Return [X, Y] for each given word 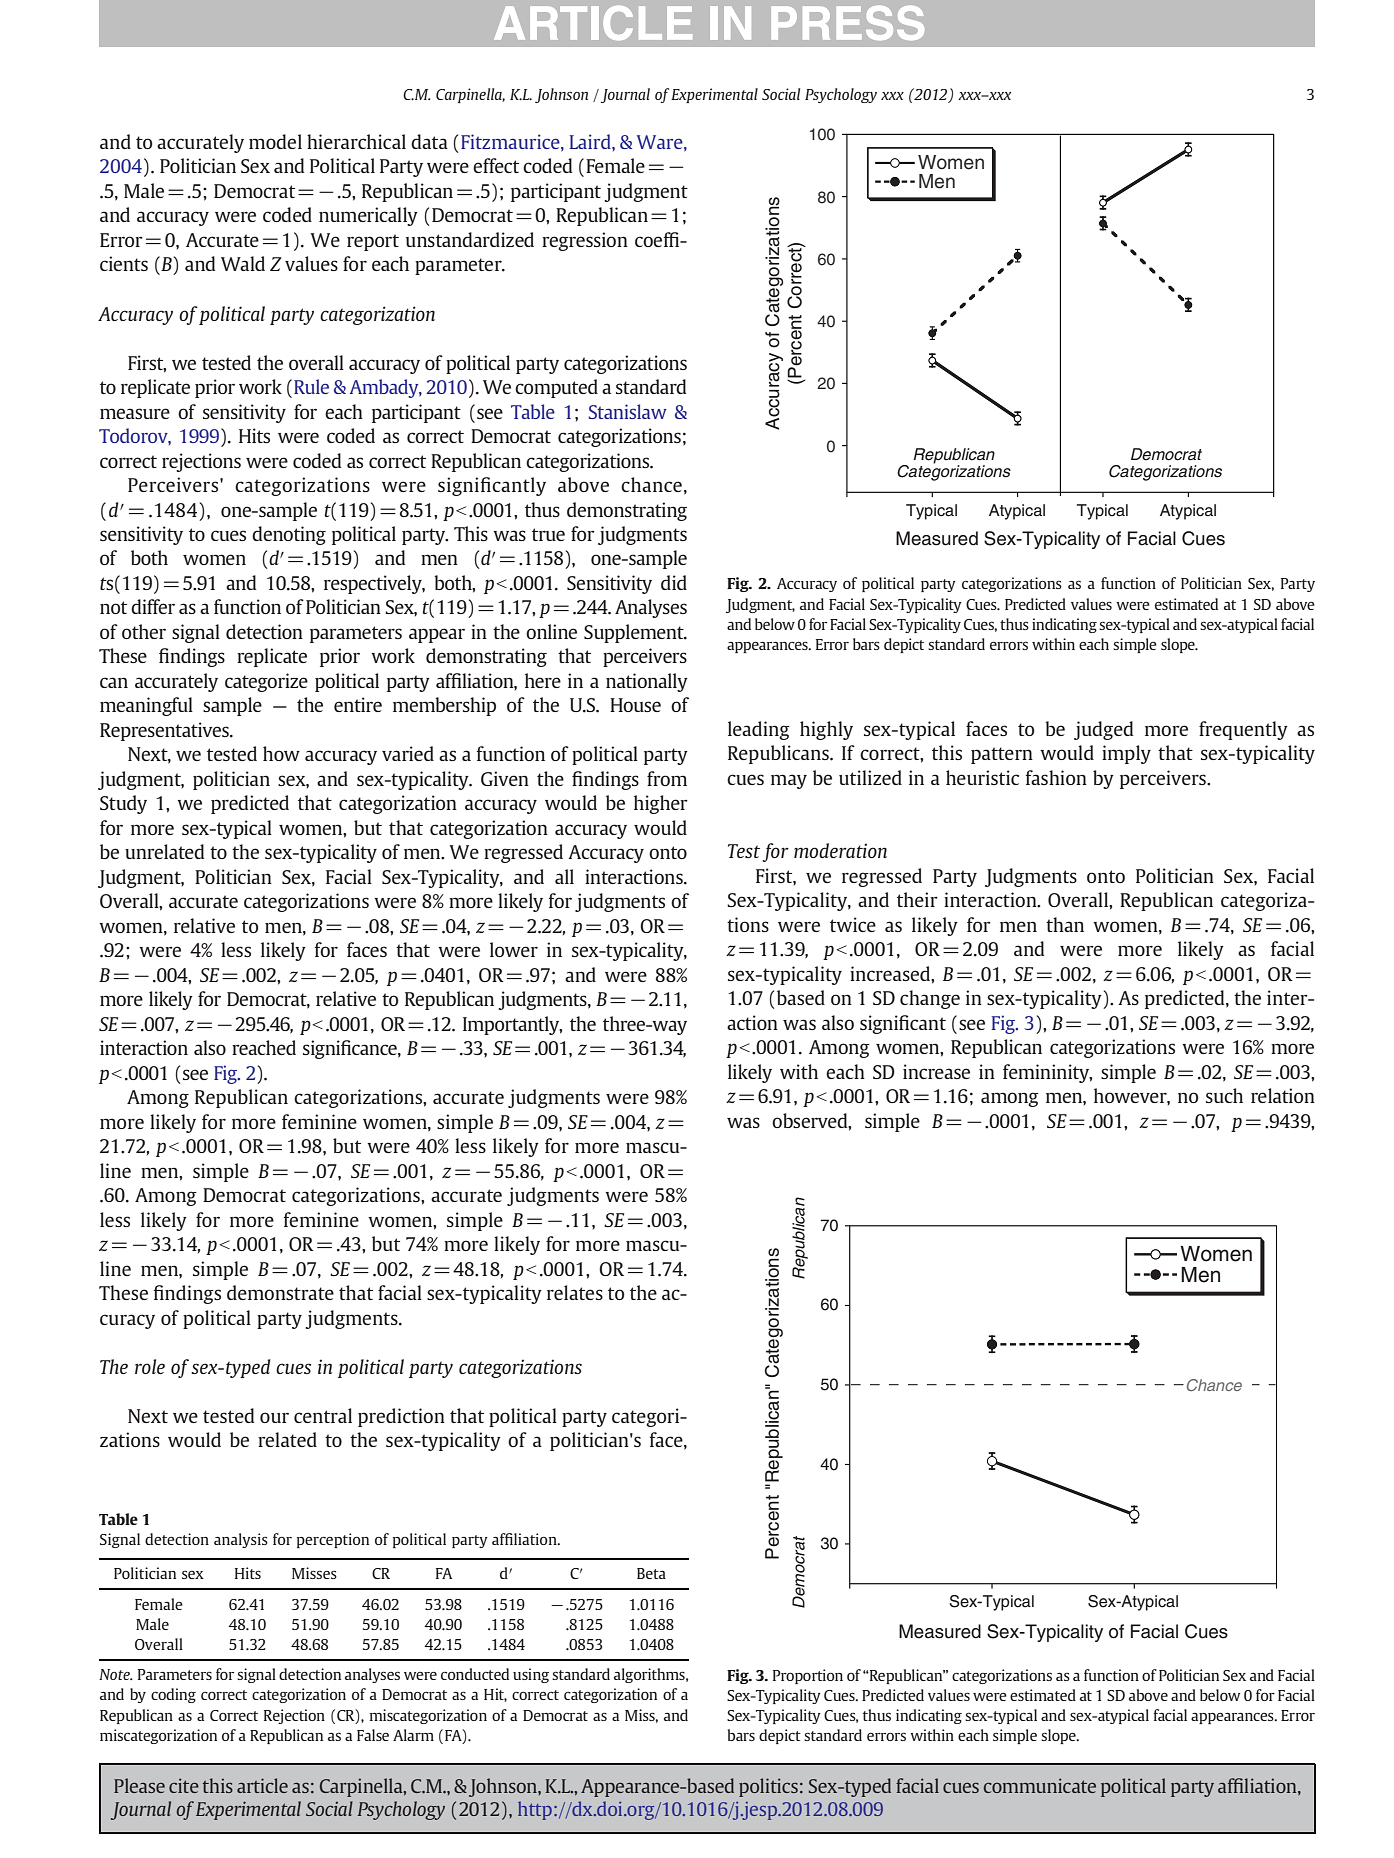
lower [514, 949]
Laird [591, 141]
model [275, 141]
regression [585, 241]
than [1065, 924]
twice [853, 924]
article [262, 1785]
